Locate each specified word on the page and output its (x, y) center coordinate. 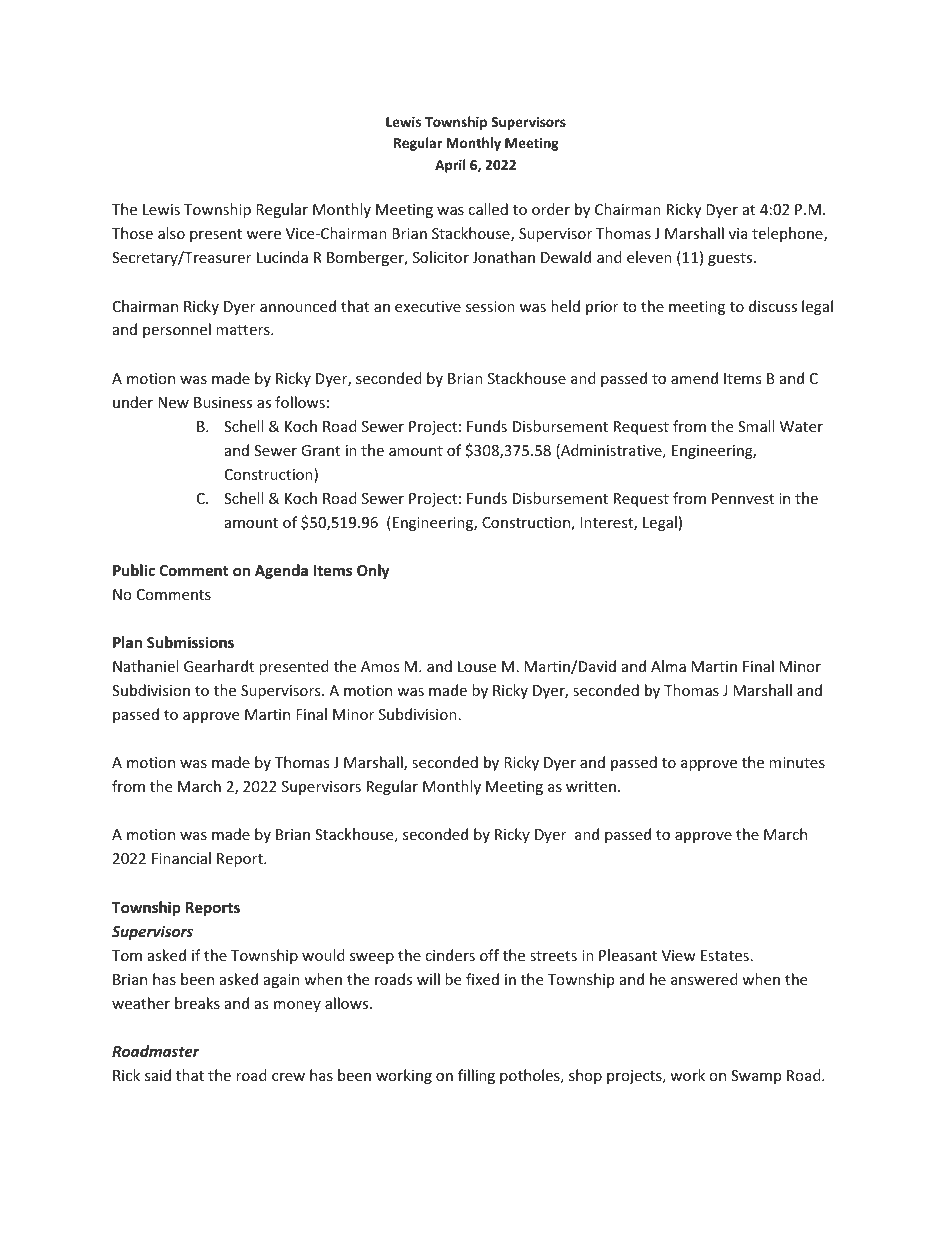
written (591, 786)
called (488, 209)
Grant (320, 450)
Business (223, 402)
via (738, 233)
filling (476, 1076)
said (158, 1075)
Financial (181, 858)
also (171, 233)
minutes (797, 762)
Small (756, 426)
